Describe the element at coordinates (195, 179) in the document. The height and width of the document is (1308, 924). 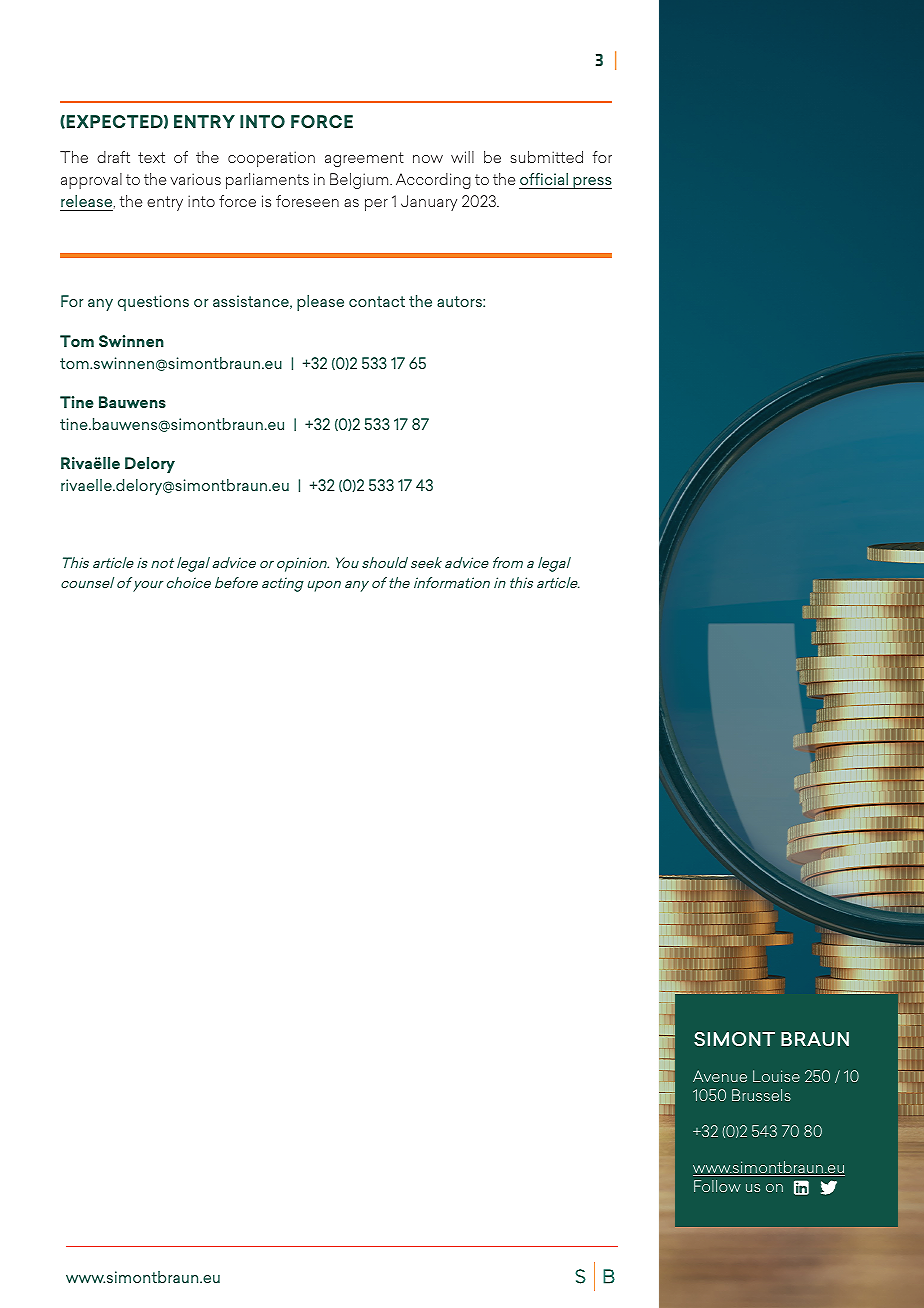
I see `various` at that location.
